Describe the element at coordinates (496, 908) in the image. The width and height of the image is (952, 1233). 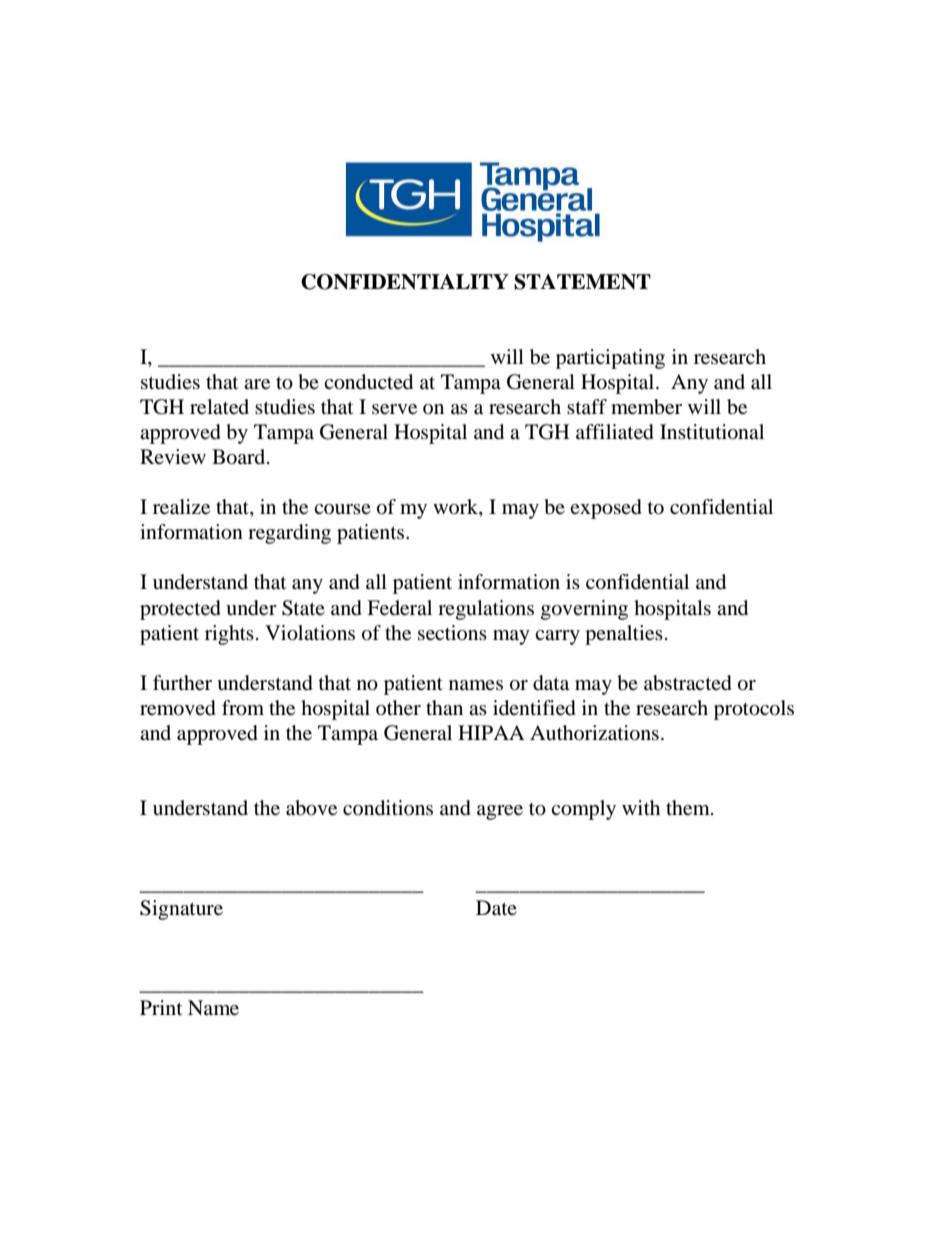
I see `Date` at that location.
